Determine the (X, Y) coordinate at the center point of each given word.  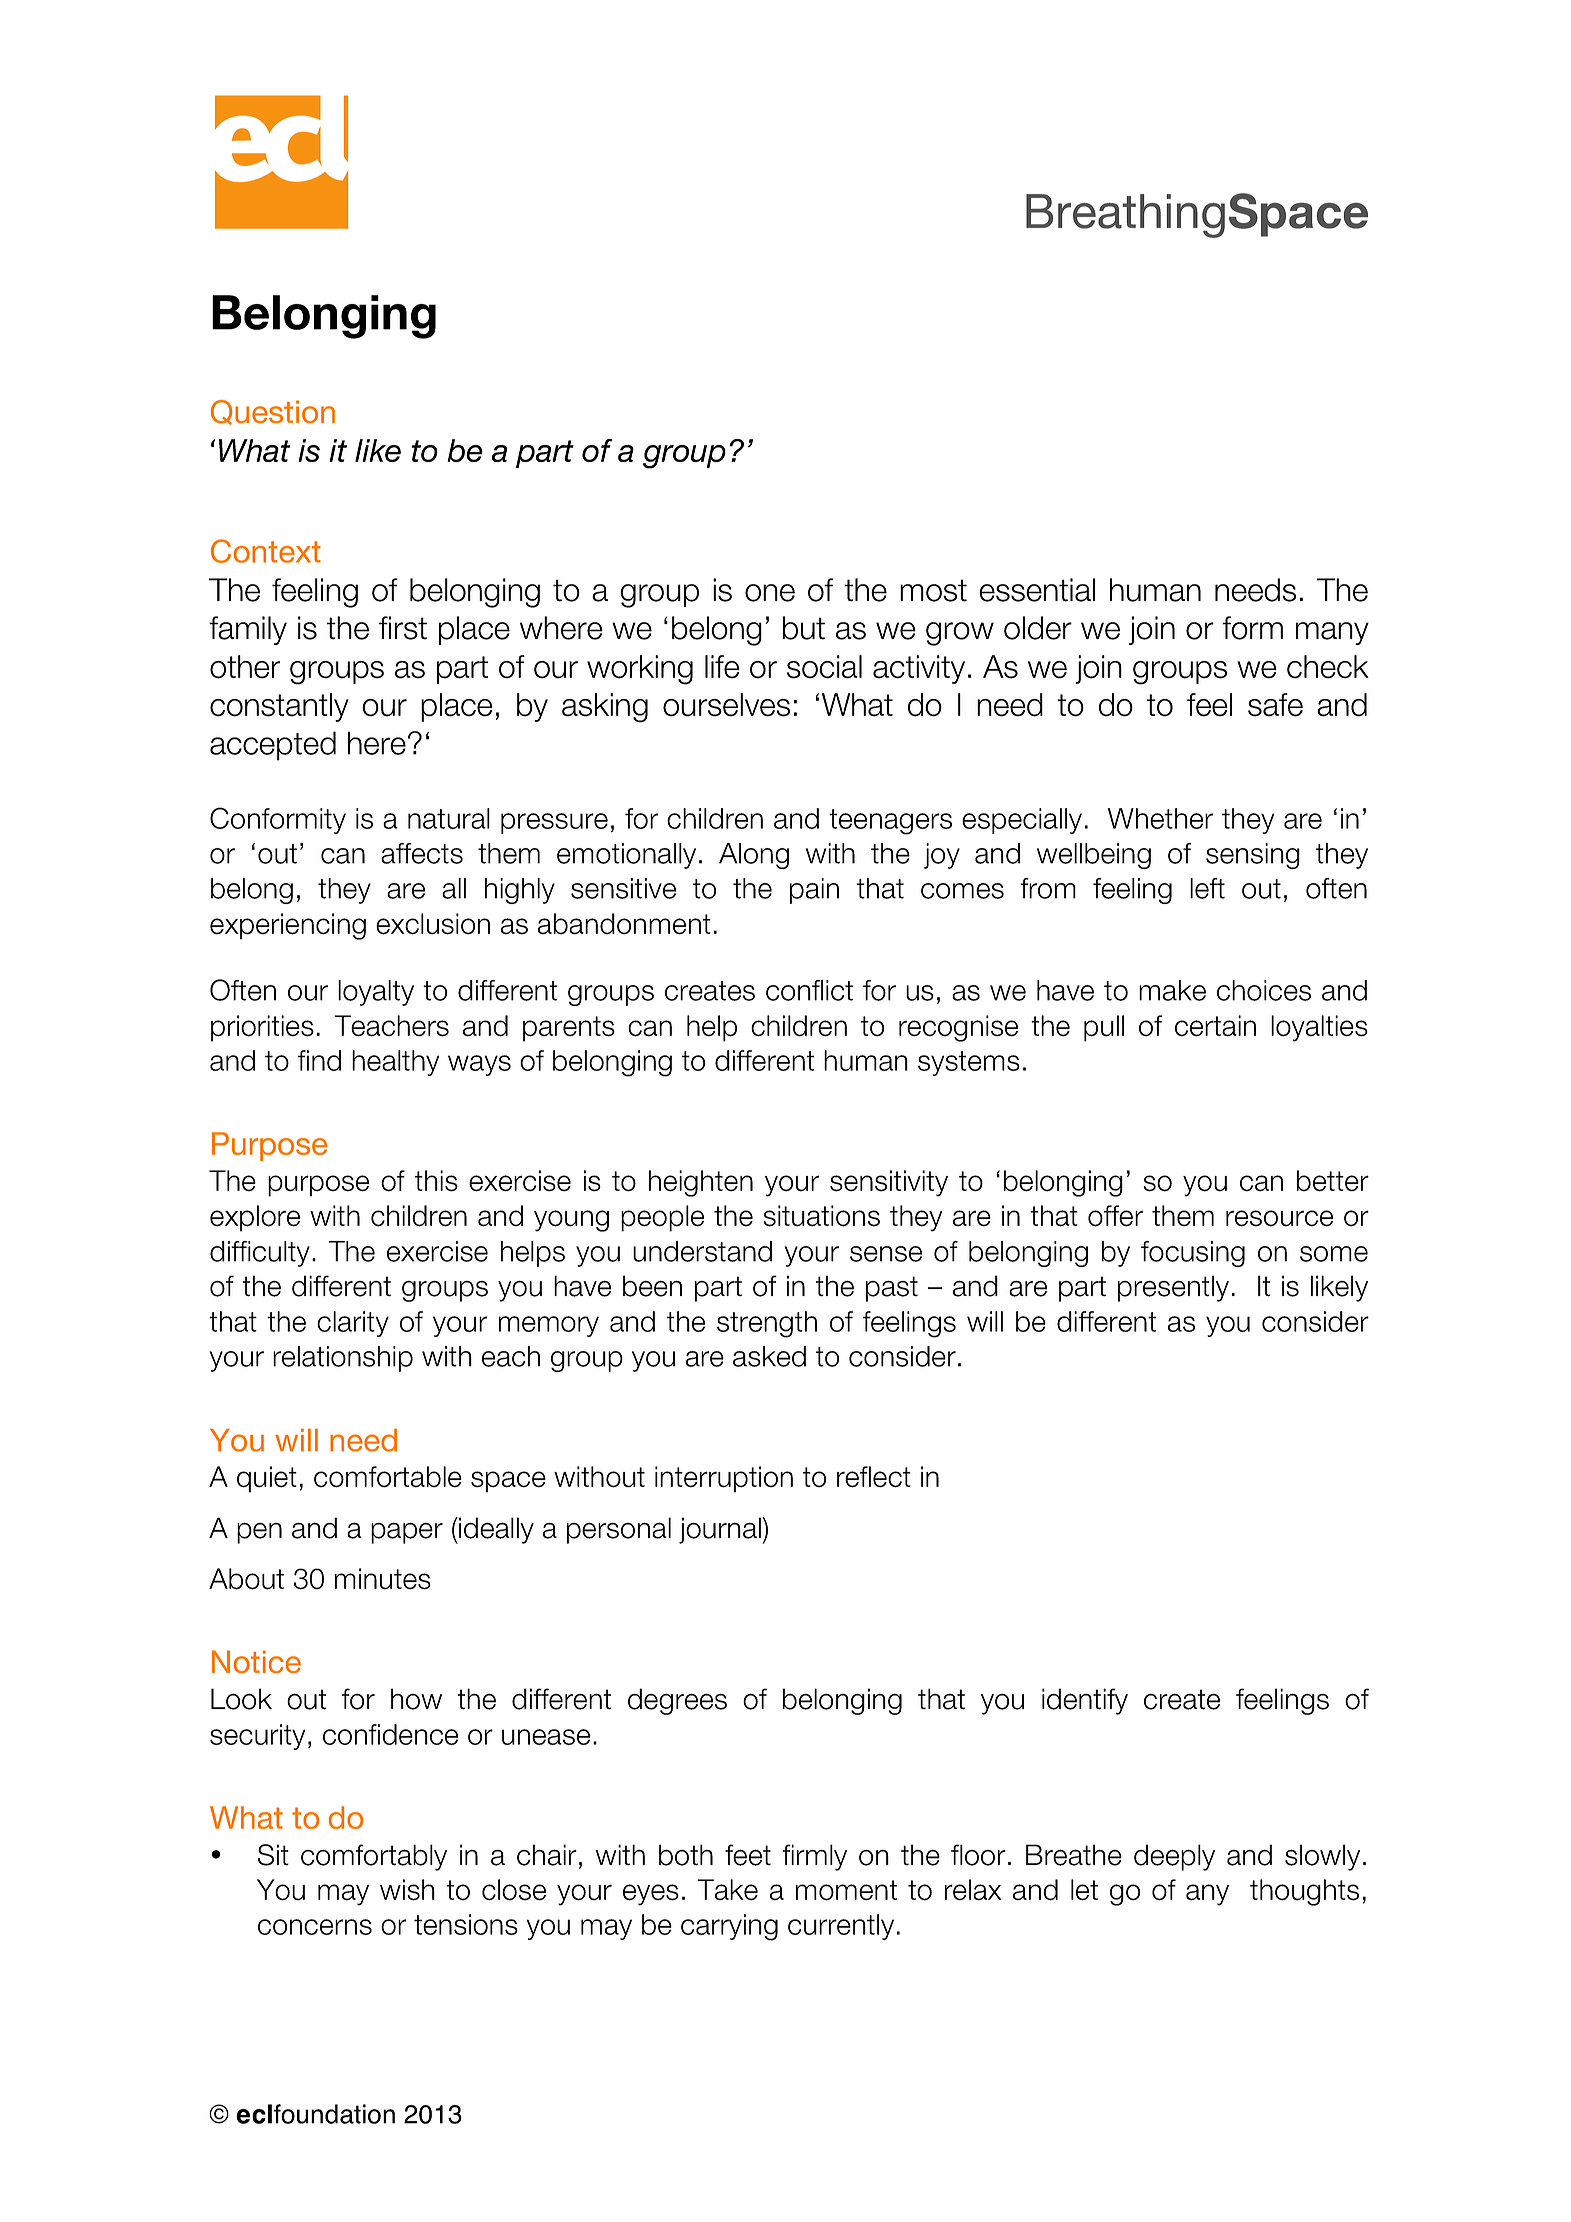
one (770, 593)
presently (1173, 1288)
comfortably (374, 1857)
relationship (343, 1359)
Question (273, 412)
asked (769, 1356)
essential (1037, 590)
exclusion (433, 924)
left (1207, 888)
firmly (814, 1857)
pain (814, 891)
